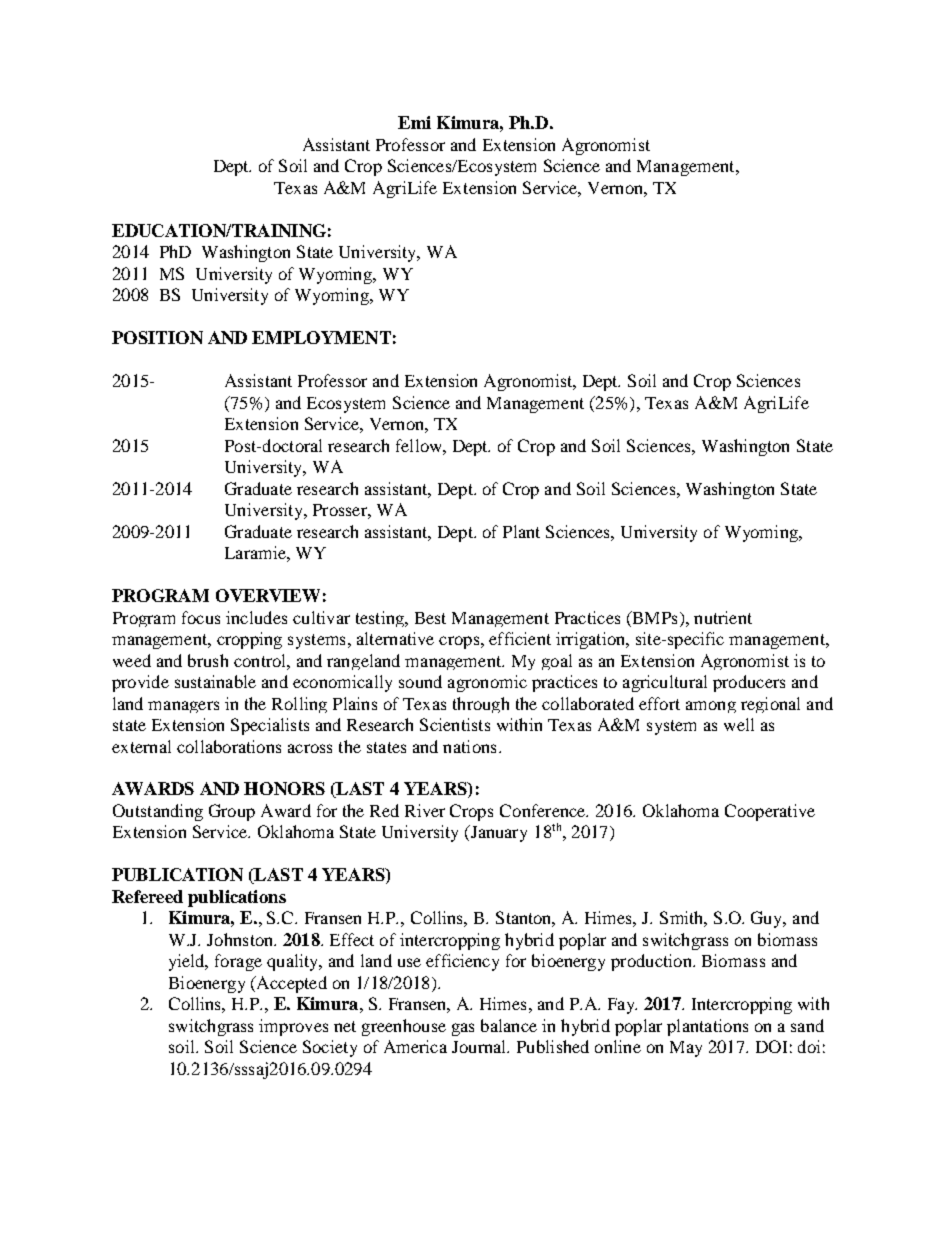 The width and height of the document is (952, 1233). I want to click on focus, so click(201, 617).
